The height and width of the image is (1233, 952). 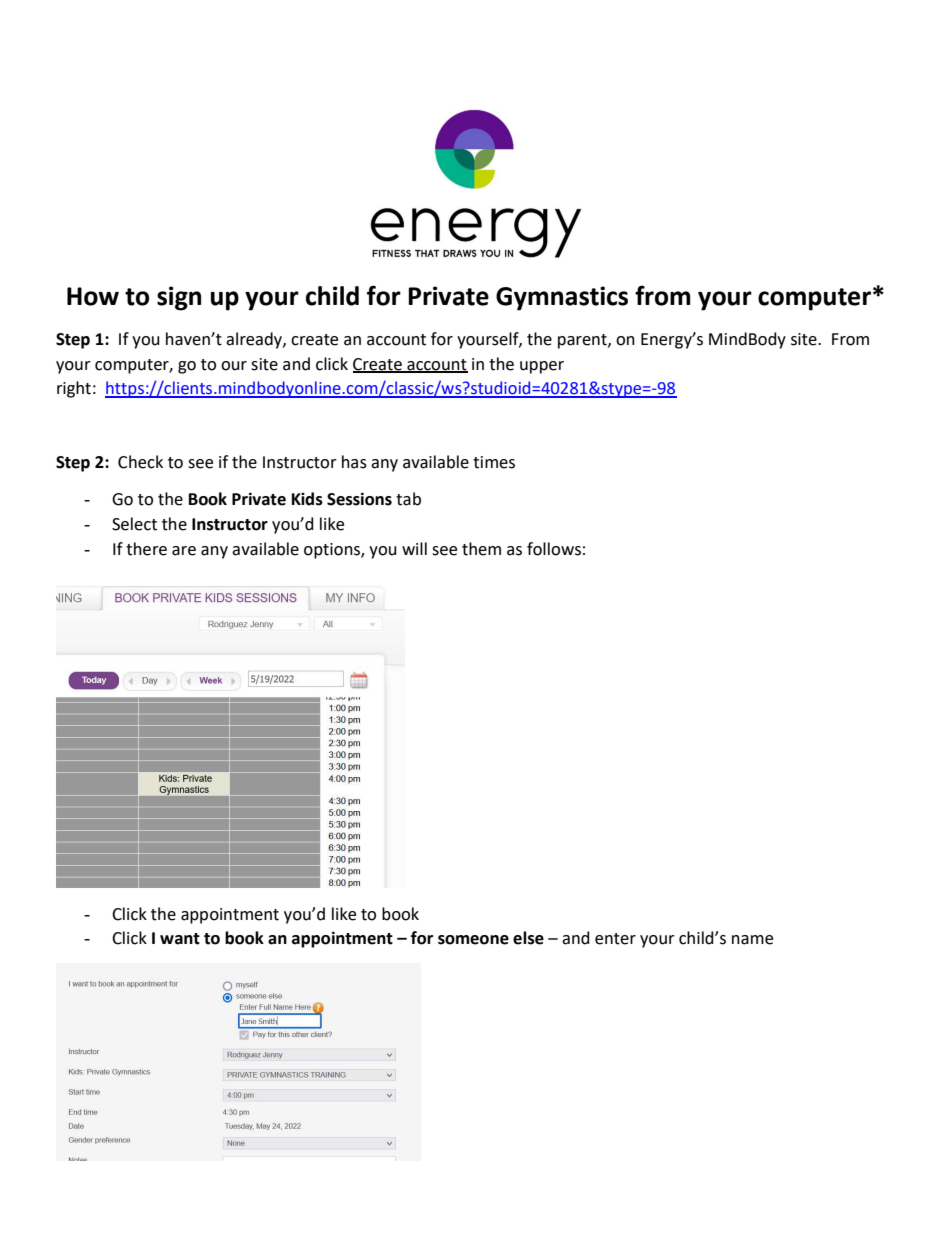 What do you see at coordinates (528, 938) in the image?
I see `else` at bounding box center [528, 938].
